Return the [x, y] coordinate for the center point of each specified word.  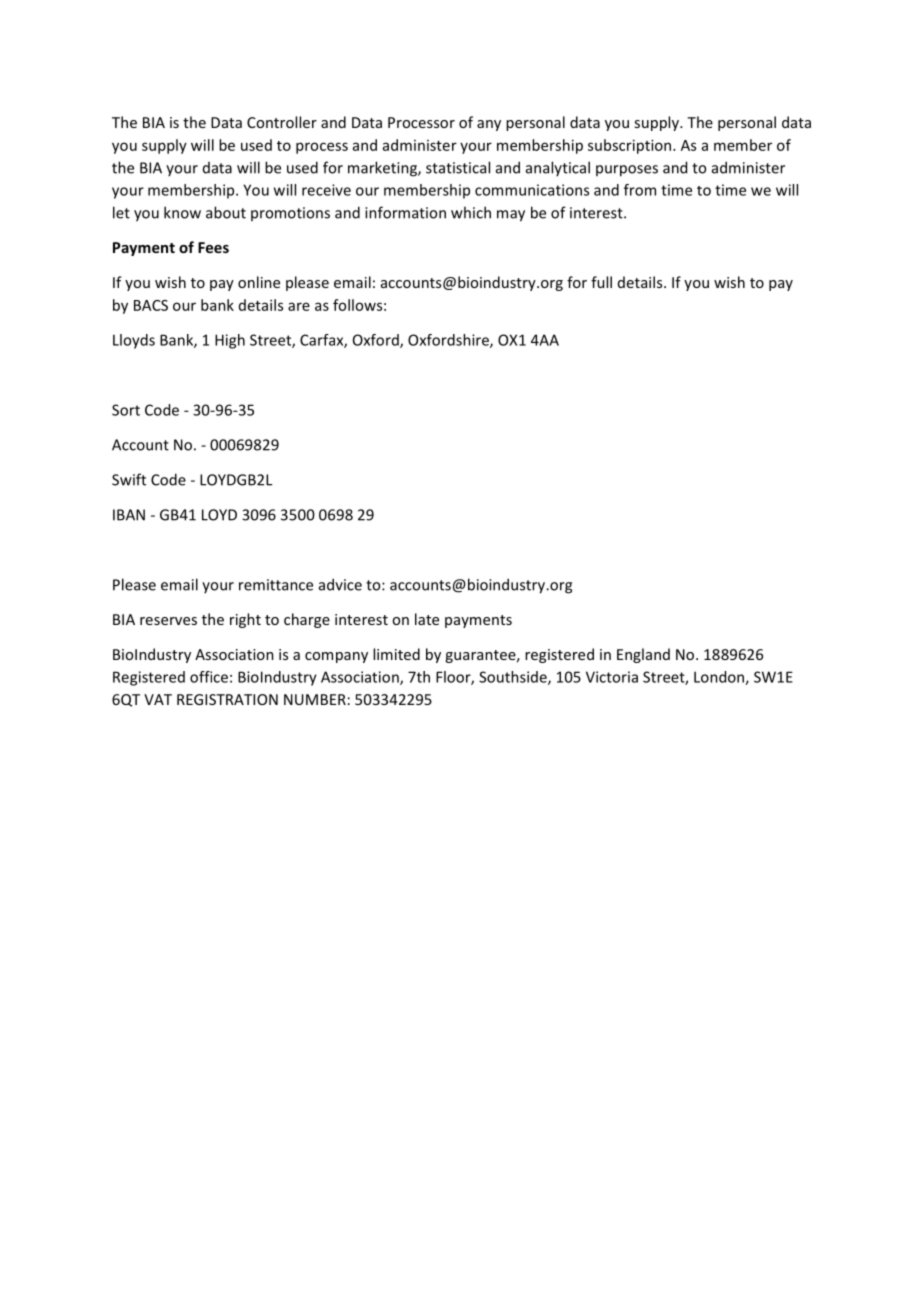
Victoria [612, 677]
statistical [458, 167]
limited [396, 654]
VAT [158, 699]
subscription [631, 146]
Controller [282, 122]
